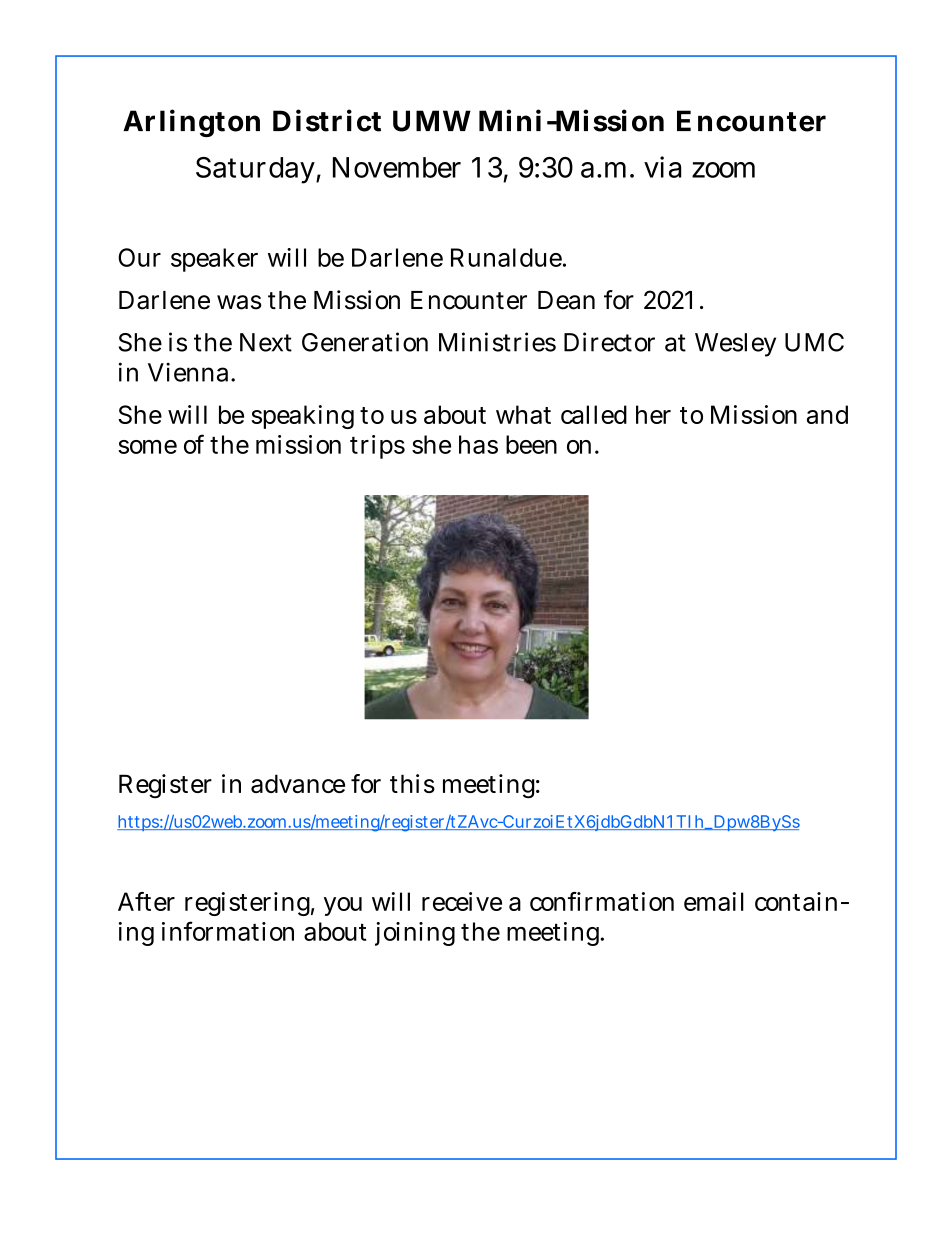 The width and height of the screenshot is (952, 1233). I want to click on November, so click(397, 167).
